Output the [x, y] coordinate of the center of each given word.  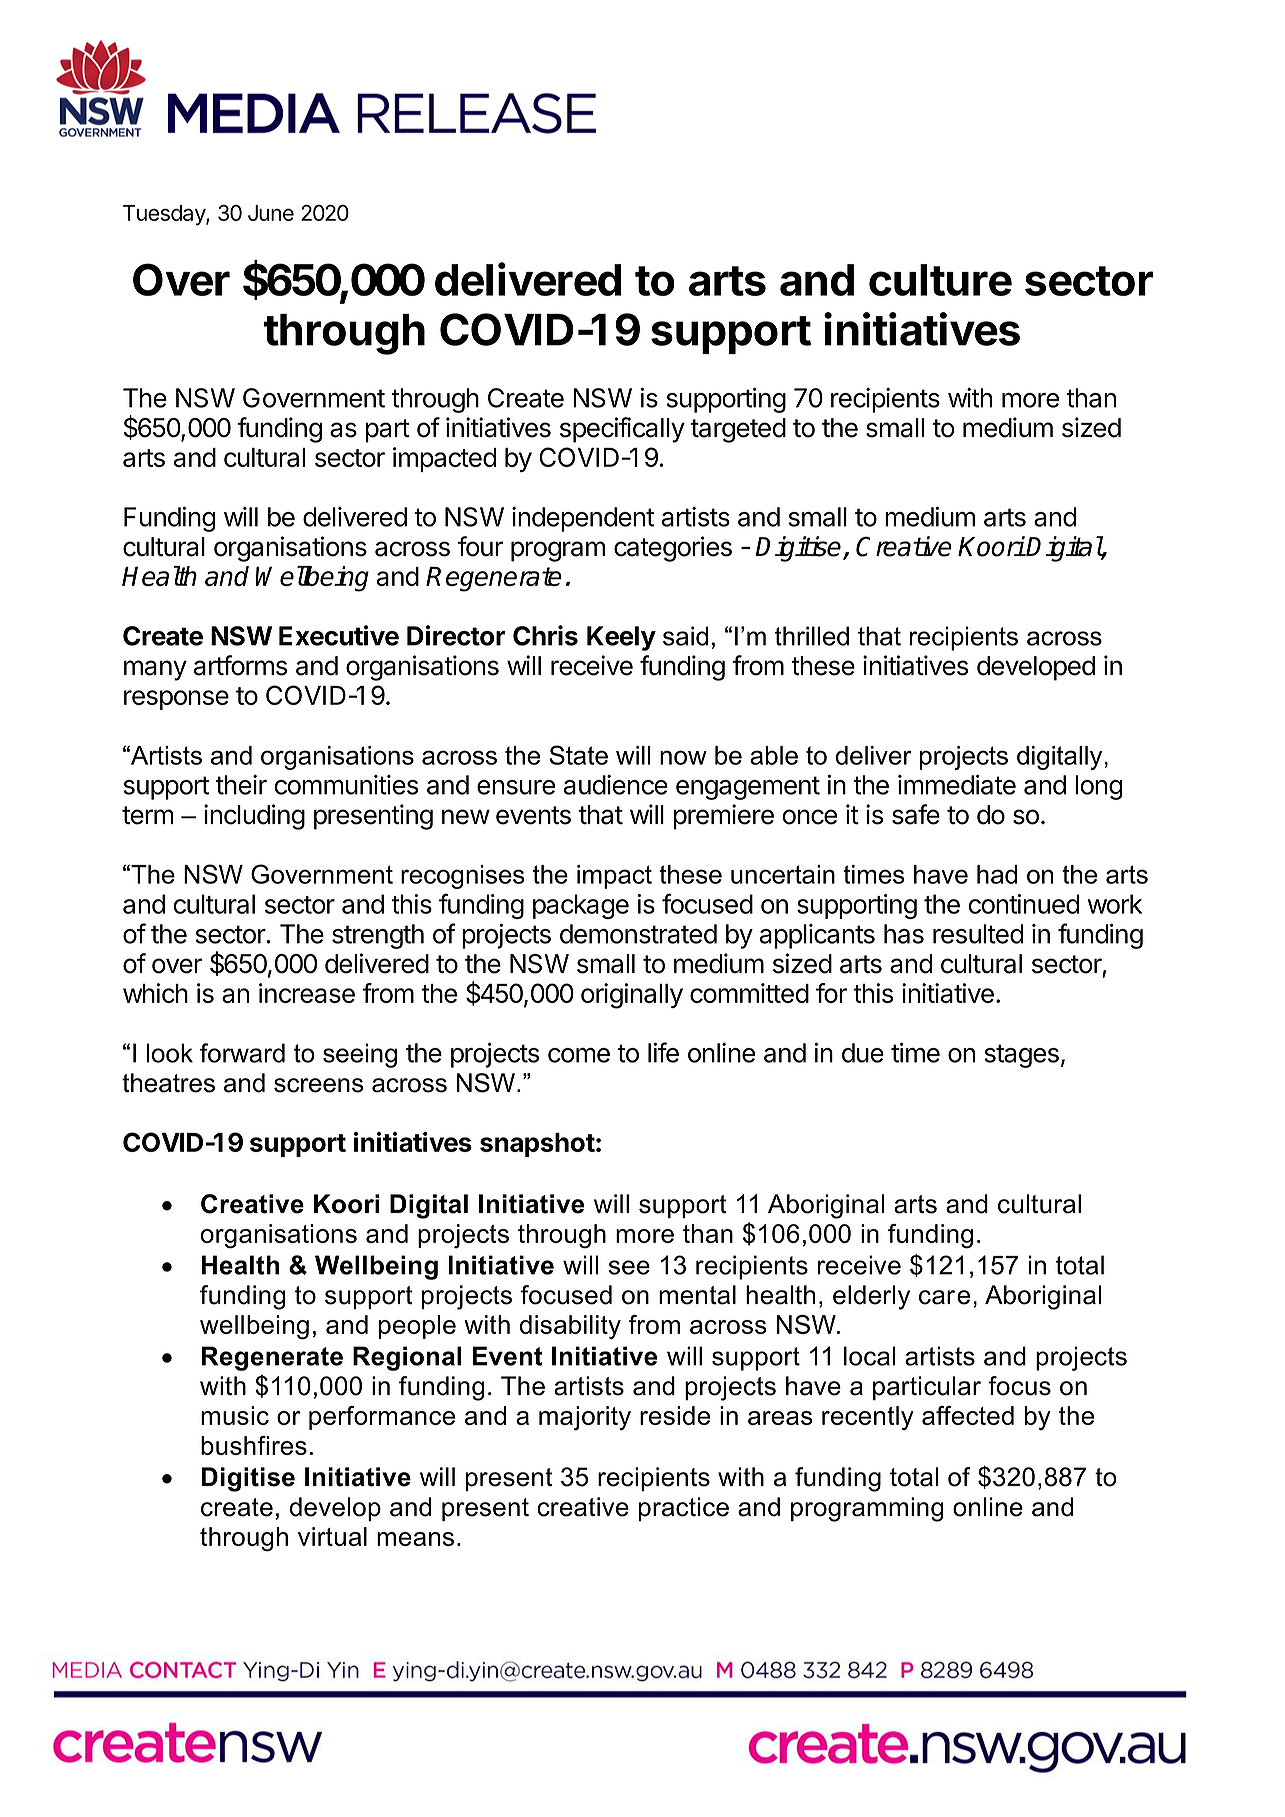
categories [673, 549]
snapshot [537, 1145]
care [944, 1297]
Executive [339, 635]
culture [940, 280]
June [271, 213]
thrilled [812, 636]
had [997, 874]
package [581, 906]
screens [318, 1085]
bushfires [254, 1445]
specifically [622, 430]
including [254, 817]
